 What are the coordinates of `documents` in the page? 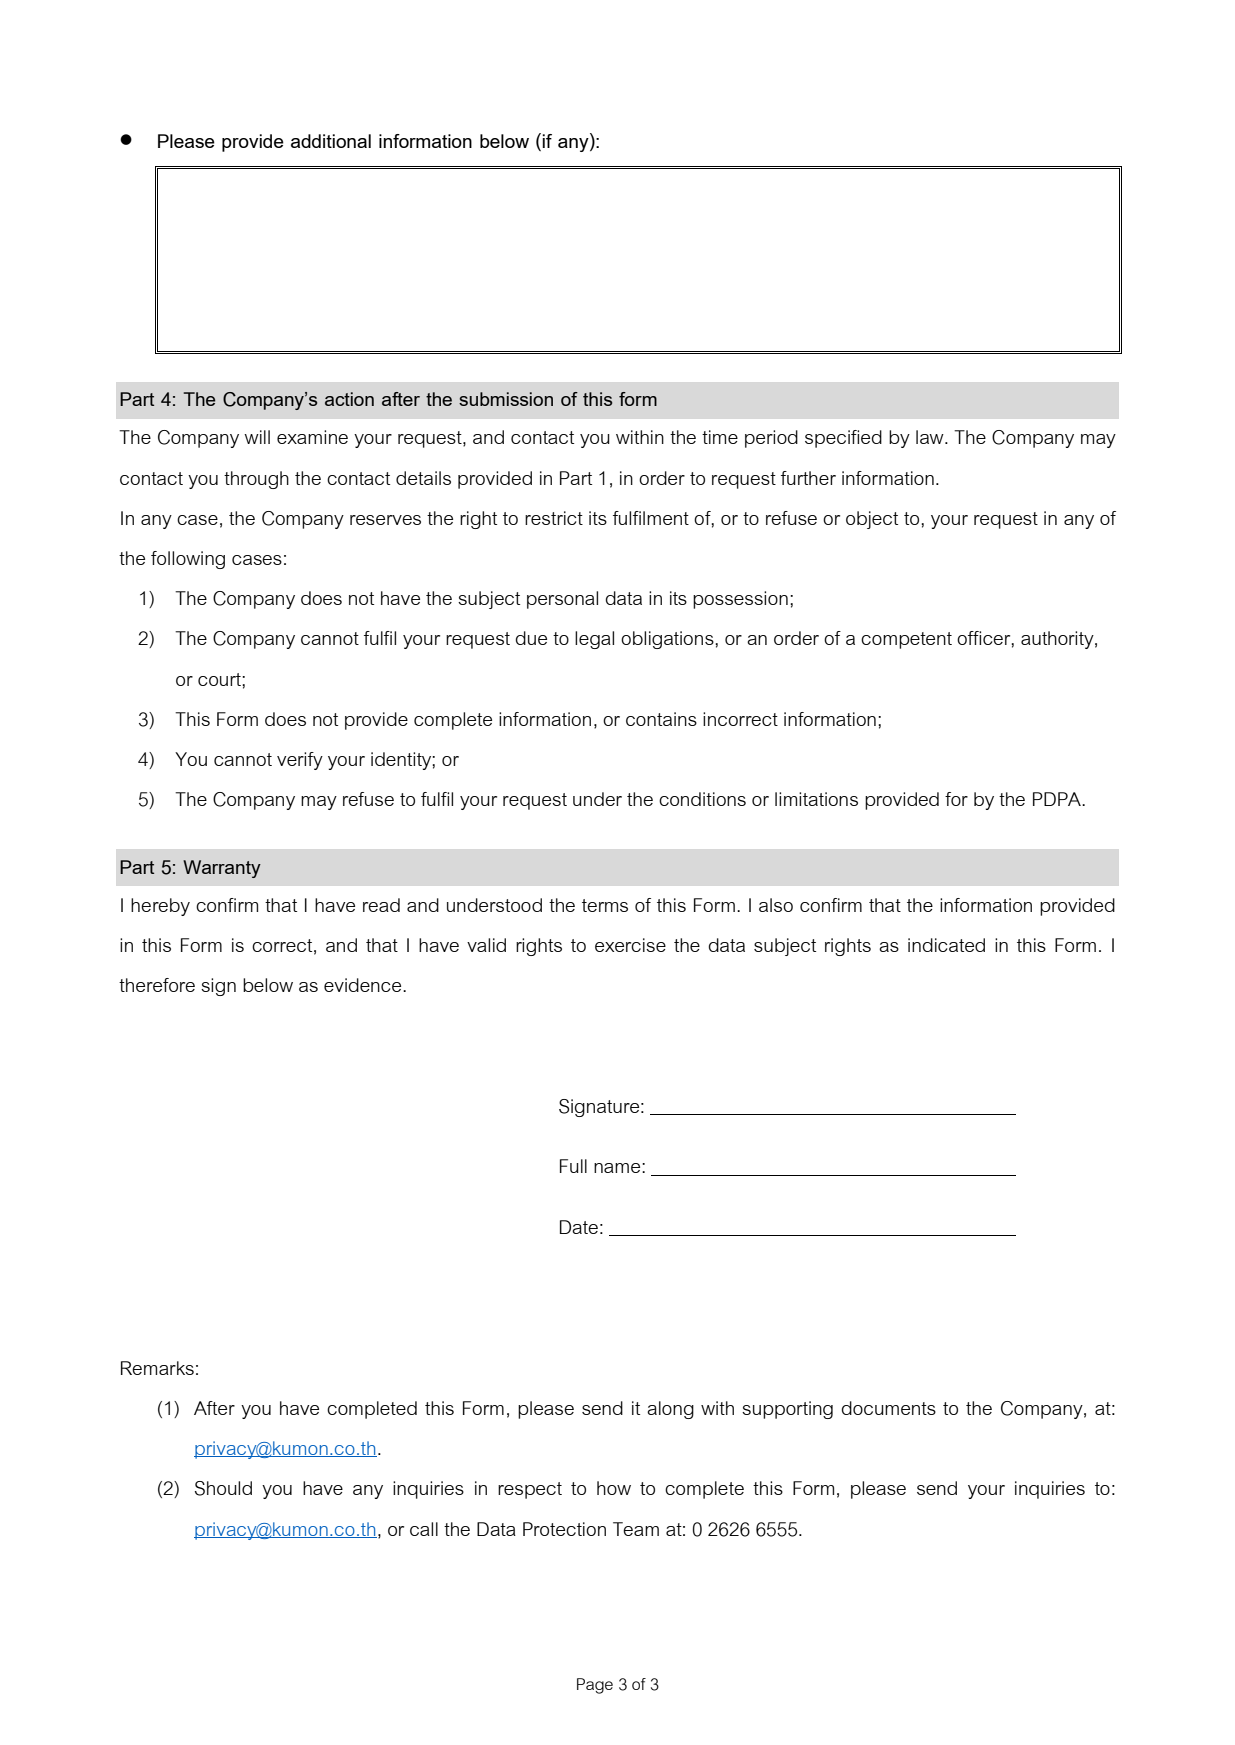 It's located at (889, 1408).
